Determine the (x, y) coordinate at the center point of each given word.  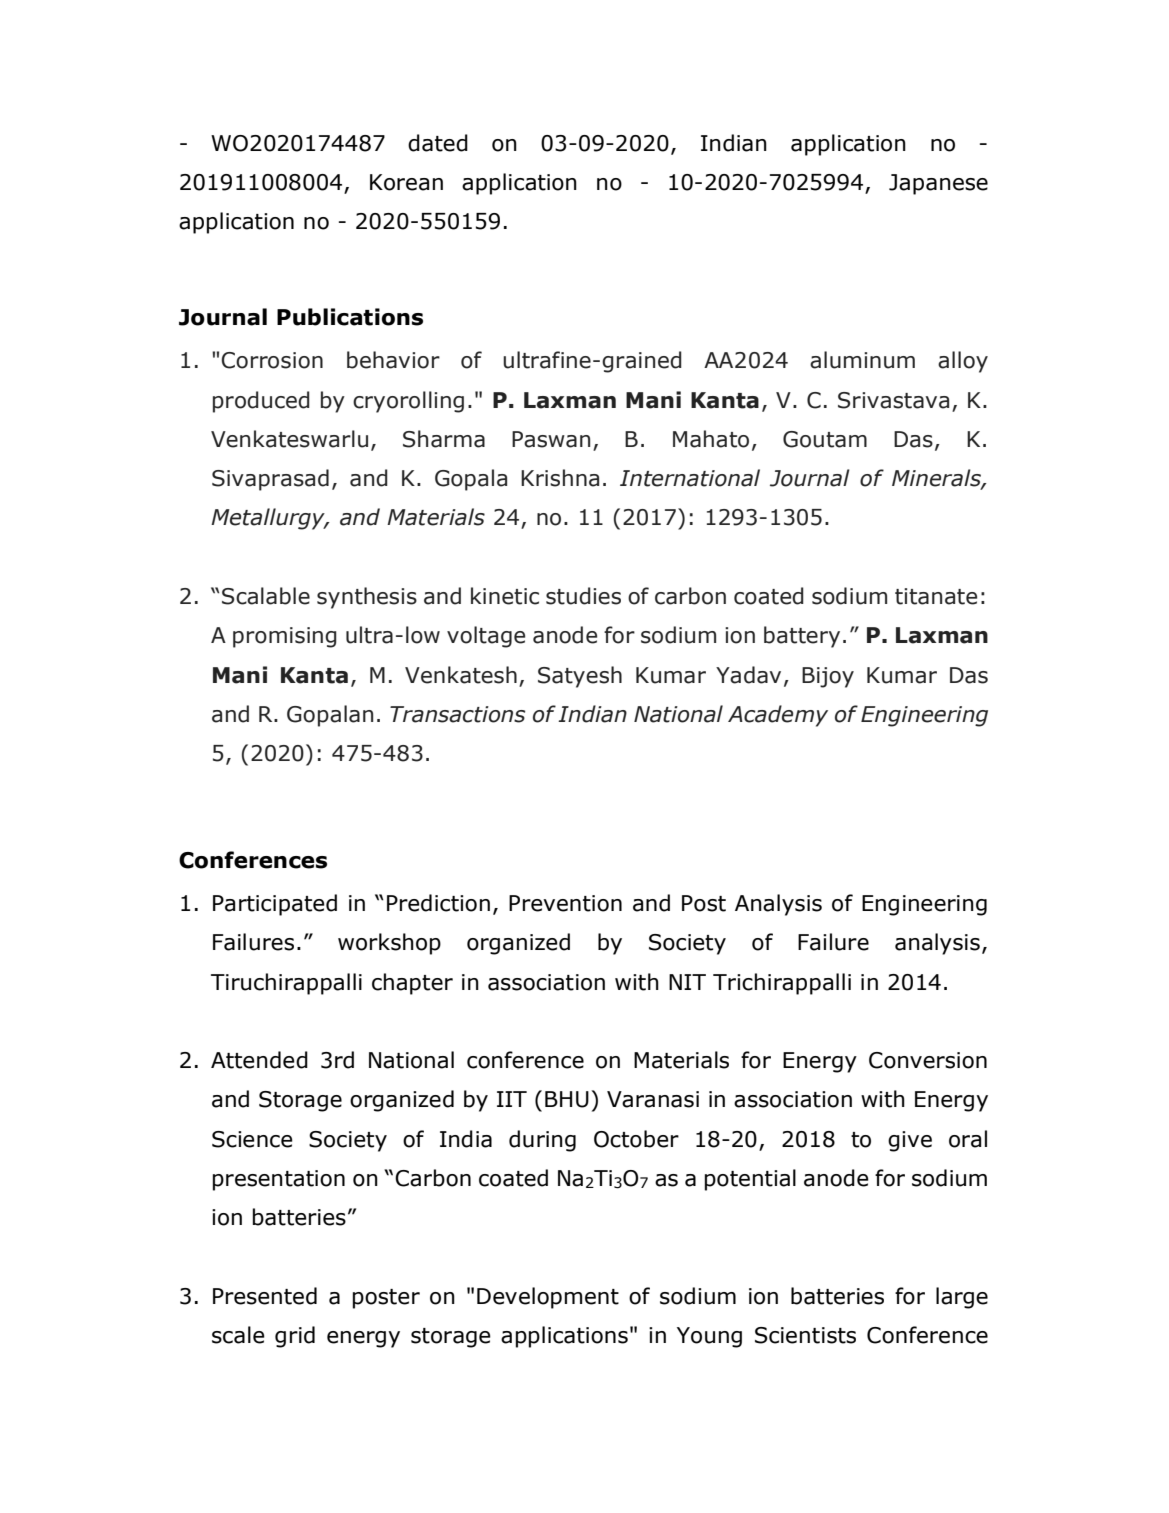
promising (285, 637)
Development (548, 1298)
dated (438, 143)
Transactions (457, 714)
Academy (778, 716)
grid (295, 1337)
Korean (406, 182)
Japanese (938, 184)
